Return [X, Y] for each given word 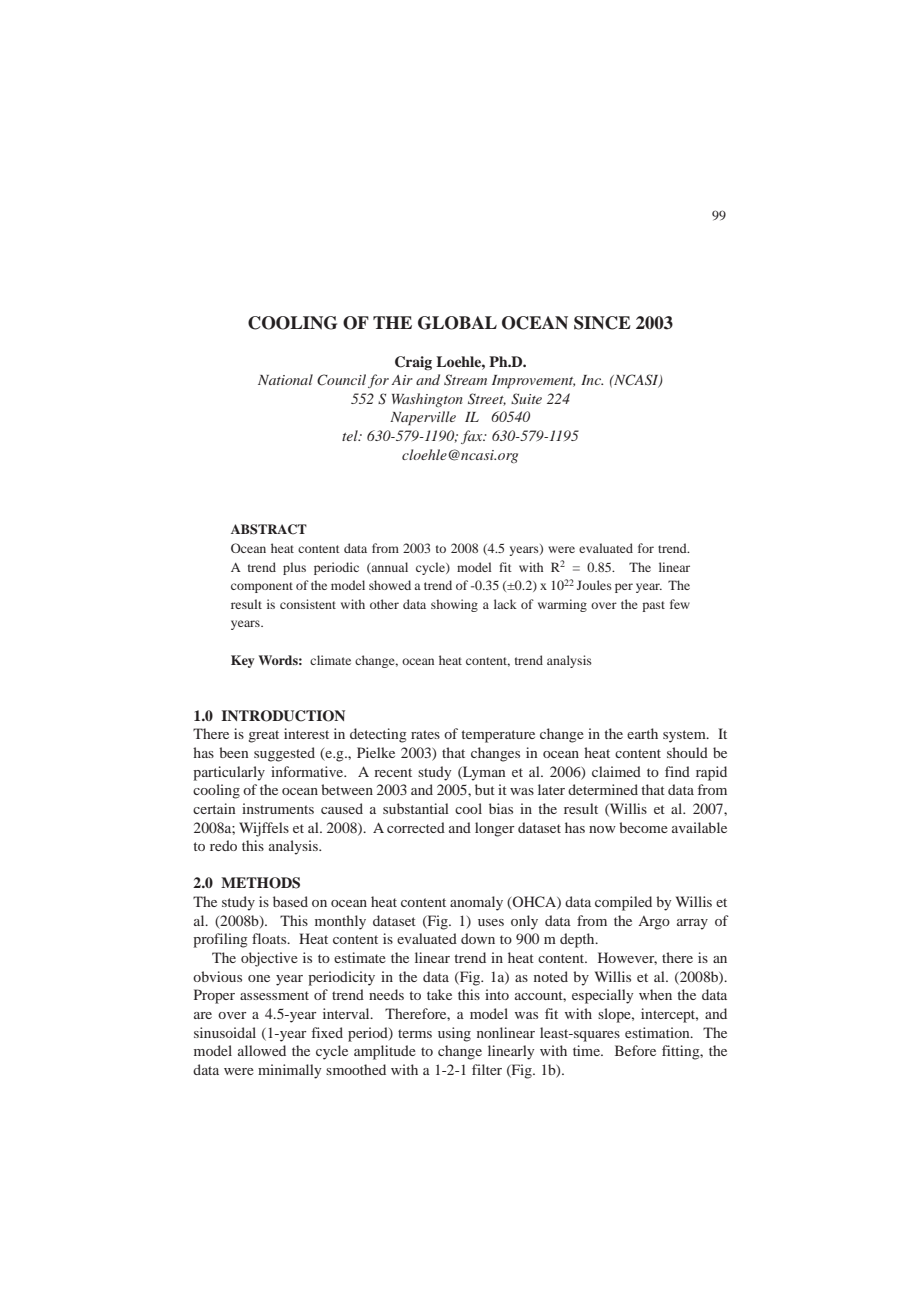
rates [425, 734]
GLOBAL [457, 323]
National [285, 379]
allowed [262, 1050]
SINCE [602, 323]
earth [642, 733]
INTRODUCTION [283, 716]
